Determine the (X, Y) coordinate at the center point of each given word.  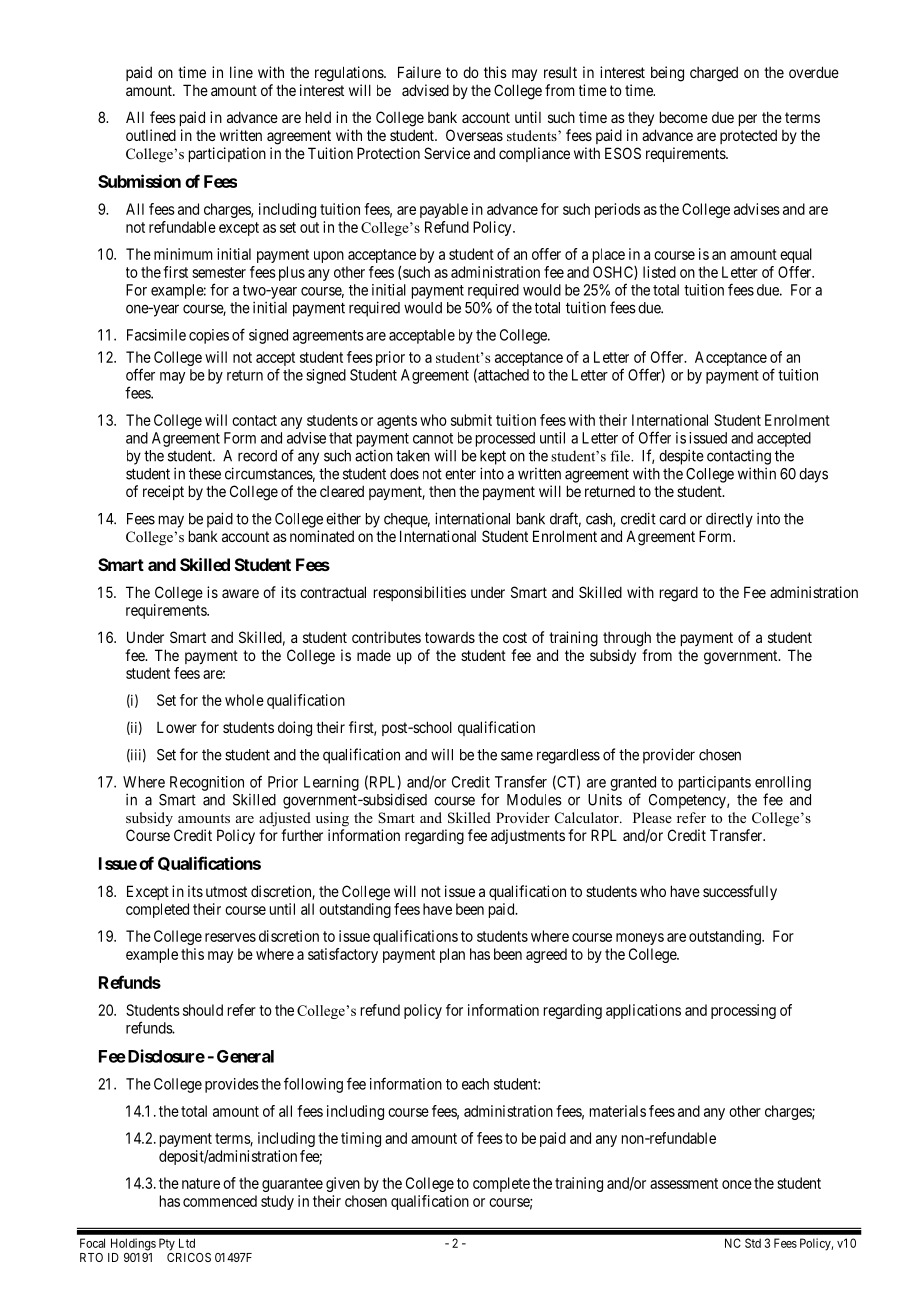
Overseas (474, 135)
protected (748, 136)
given (343, 1184)
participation (227, 154)
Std (753, 1243)
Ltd (187, 1243)
